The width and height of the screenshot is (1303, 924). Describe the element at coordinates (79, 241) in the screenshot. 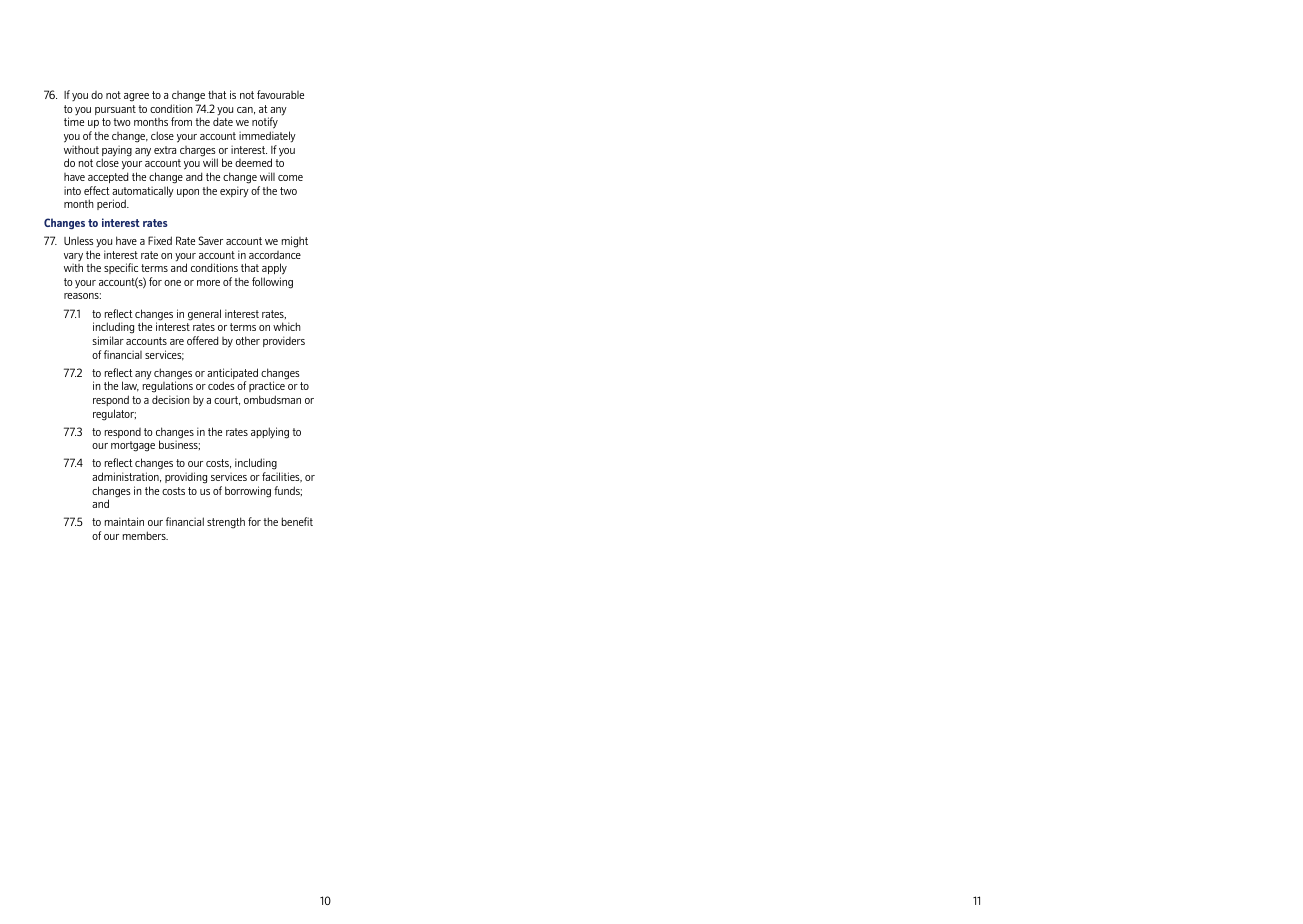

I see `Unless` at that location.
